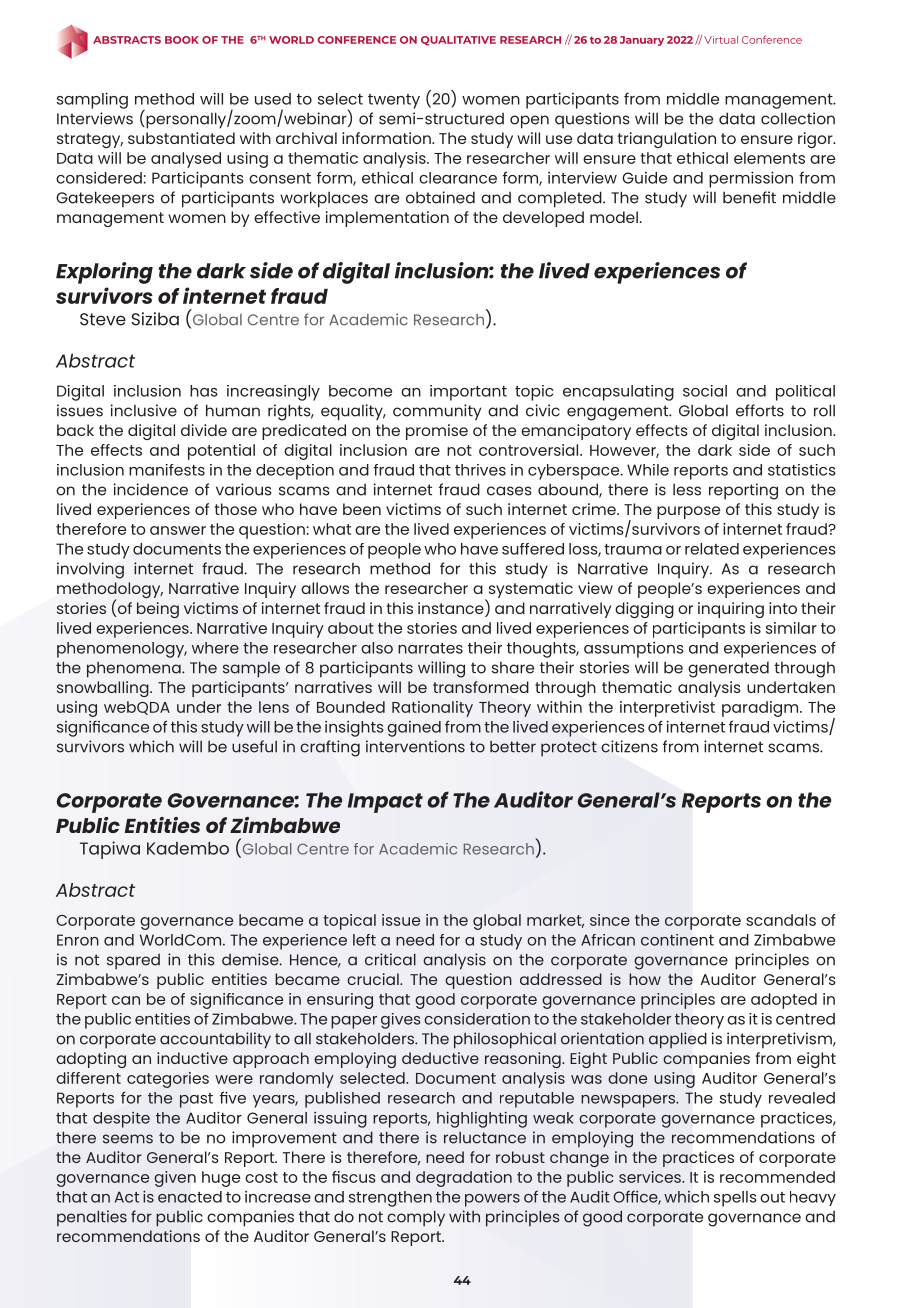 The image size is (924, 1308). Describe the element at coordinates (182, 40) in the document. I see `BOOK` at that location.
